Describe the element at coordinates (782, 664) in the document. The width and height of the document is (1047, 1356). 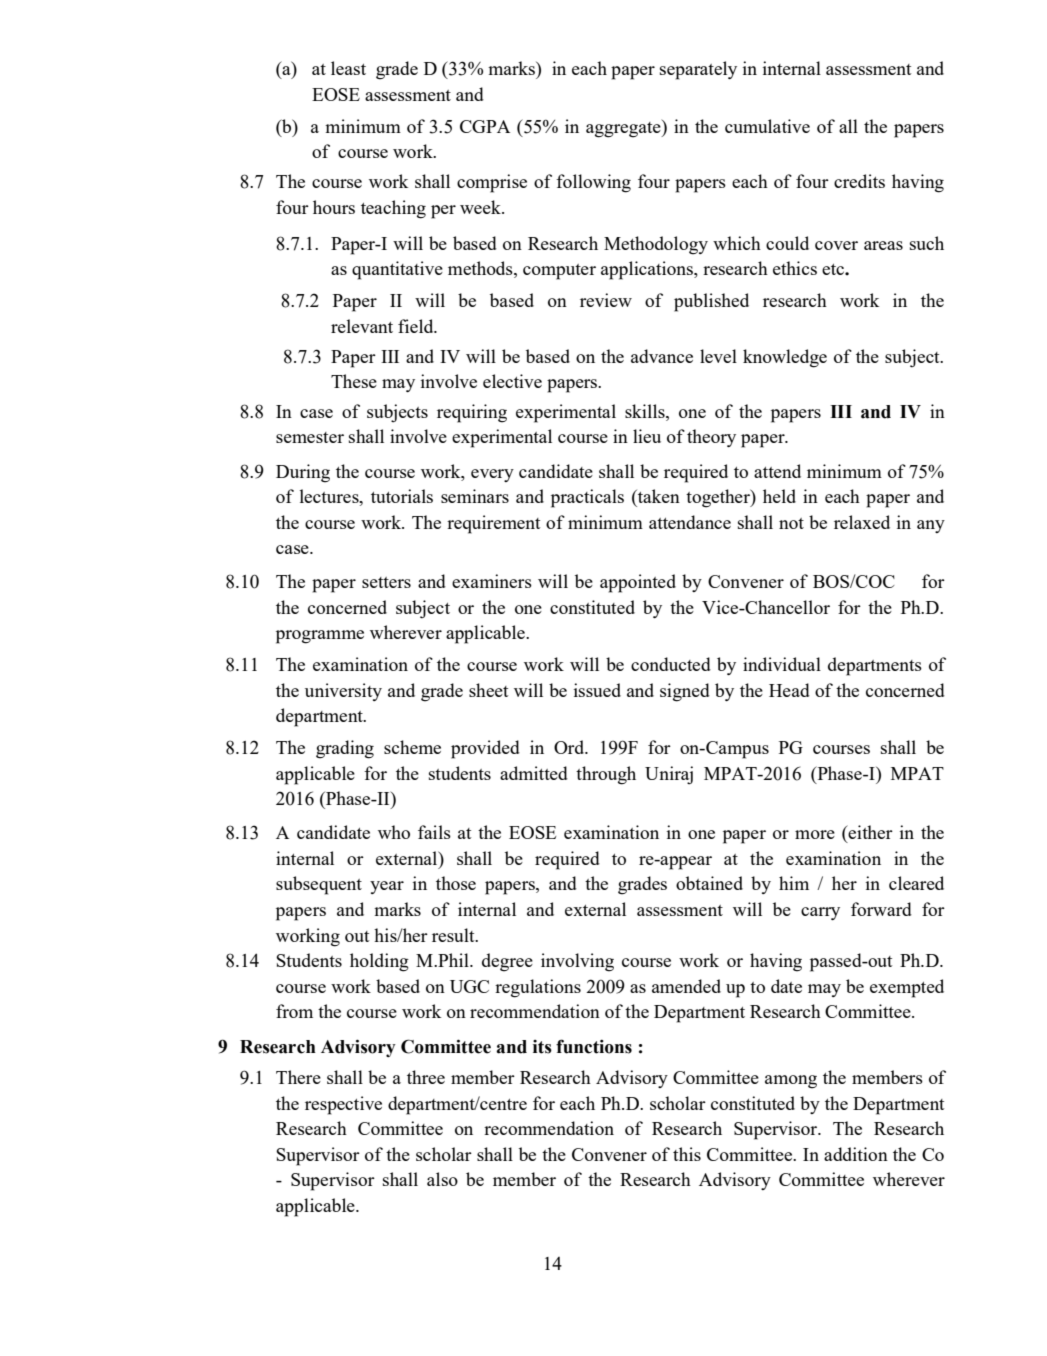
I see `individual` at that location.
